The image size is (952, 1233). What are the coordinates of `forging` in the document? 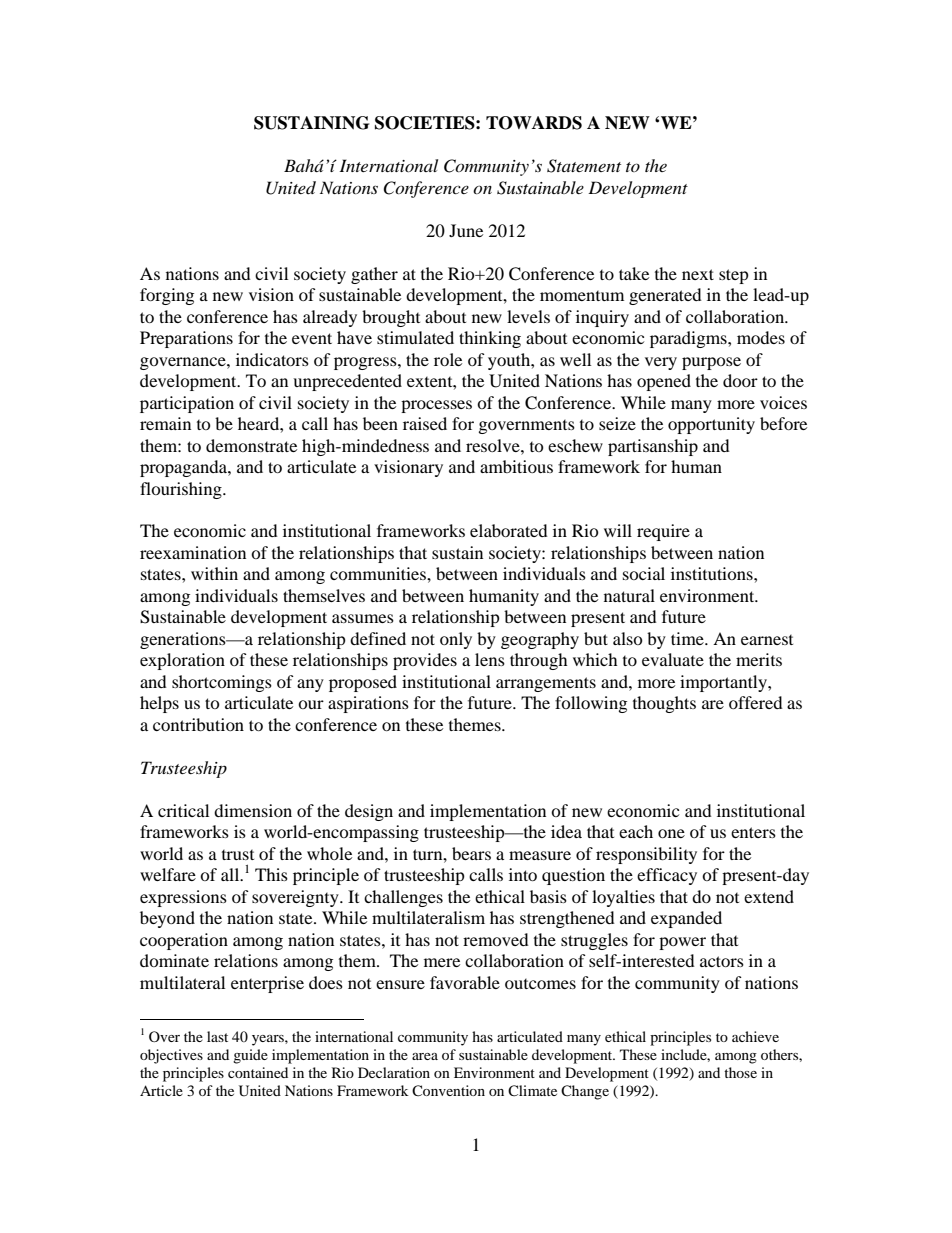 It's located at (167, 296).
